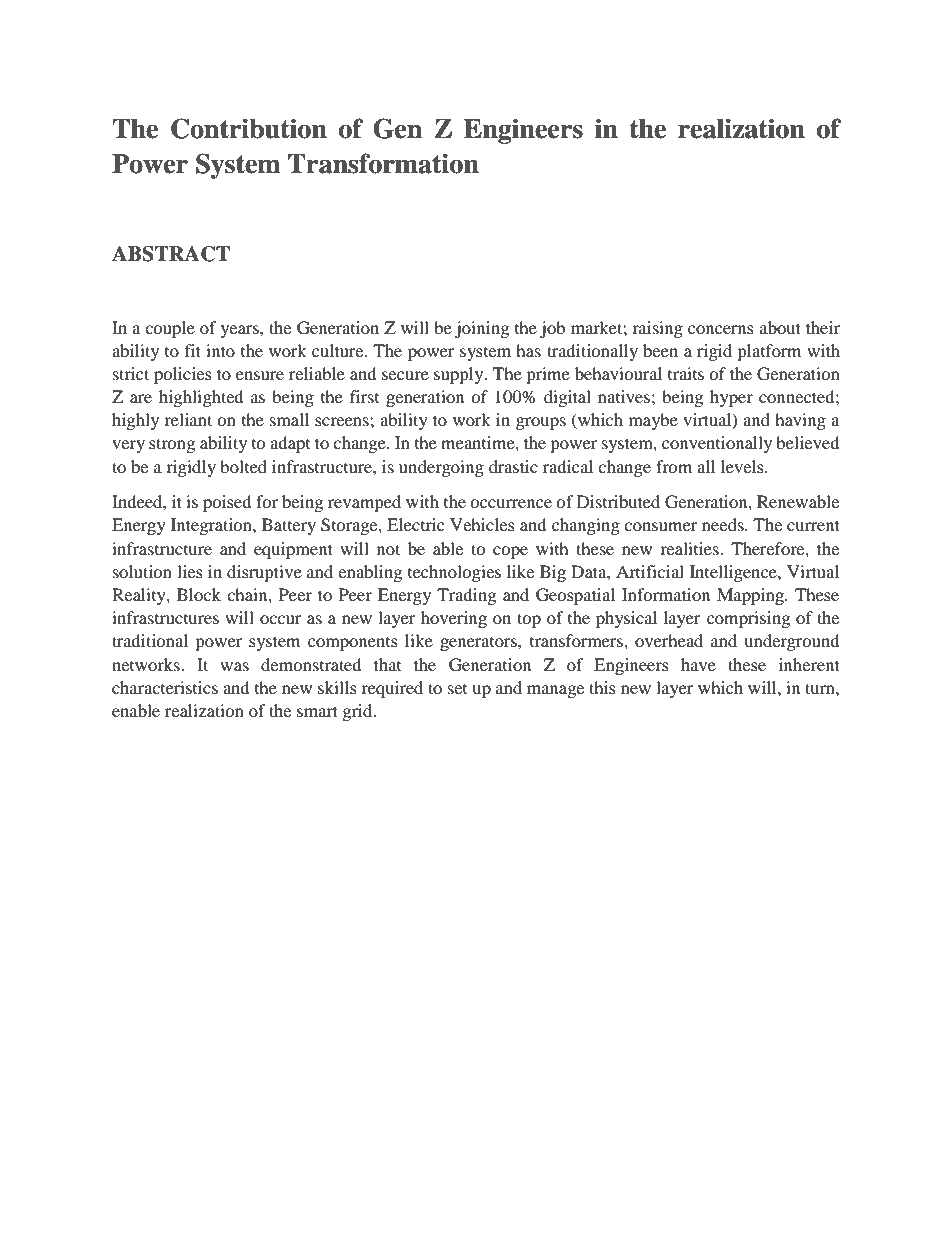  Describe the element at coordinates (457, 689) in the screenshot. I see `set` at that location.
